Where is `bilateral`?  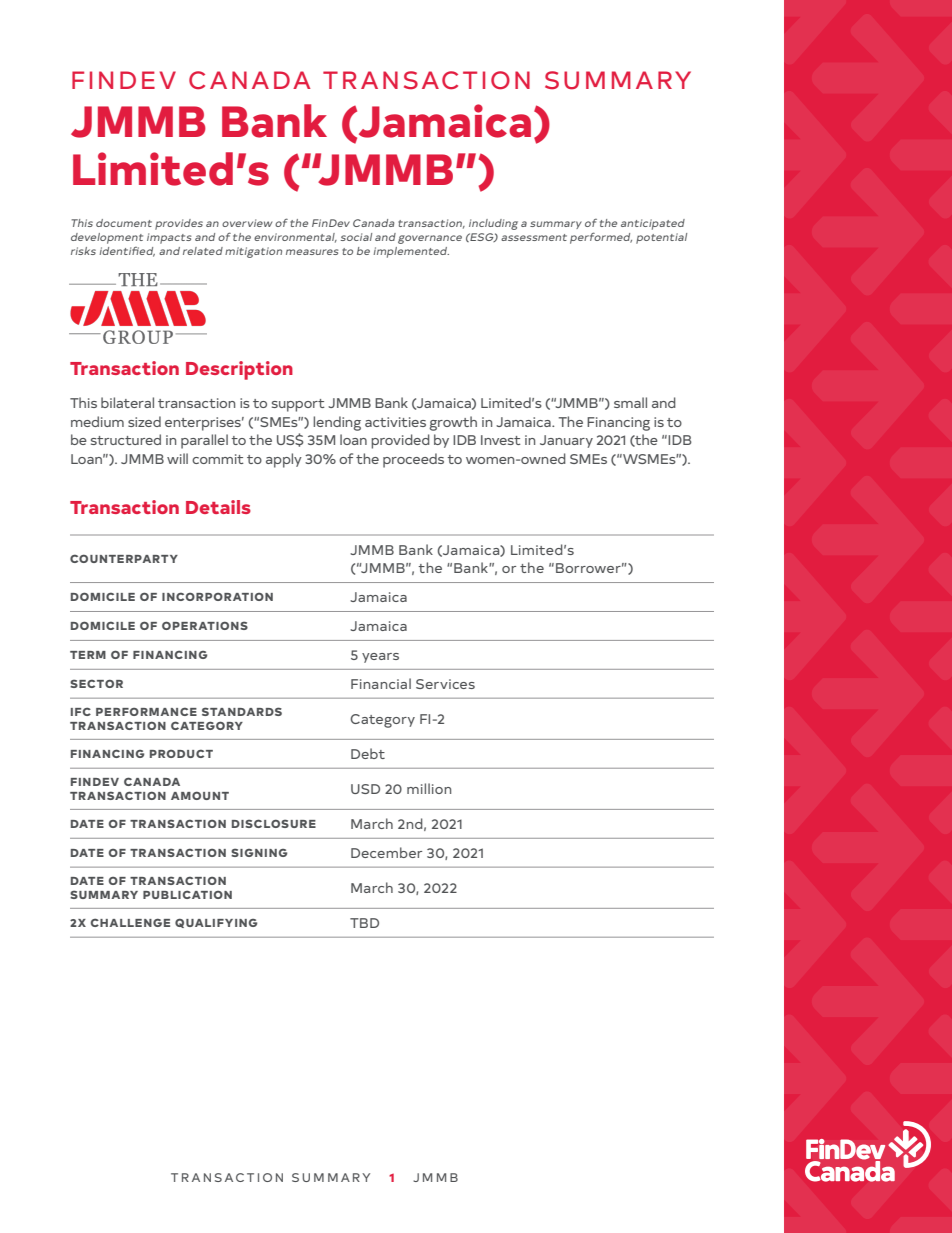 bilateral is located at coordinates (127, 402).
